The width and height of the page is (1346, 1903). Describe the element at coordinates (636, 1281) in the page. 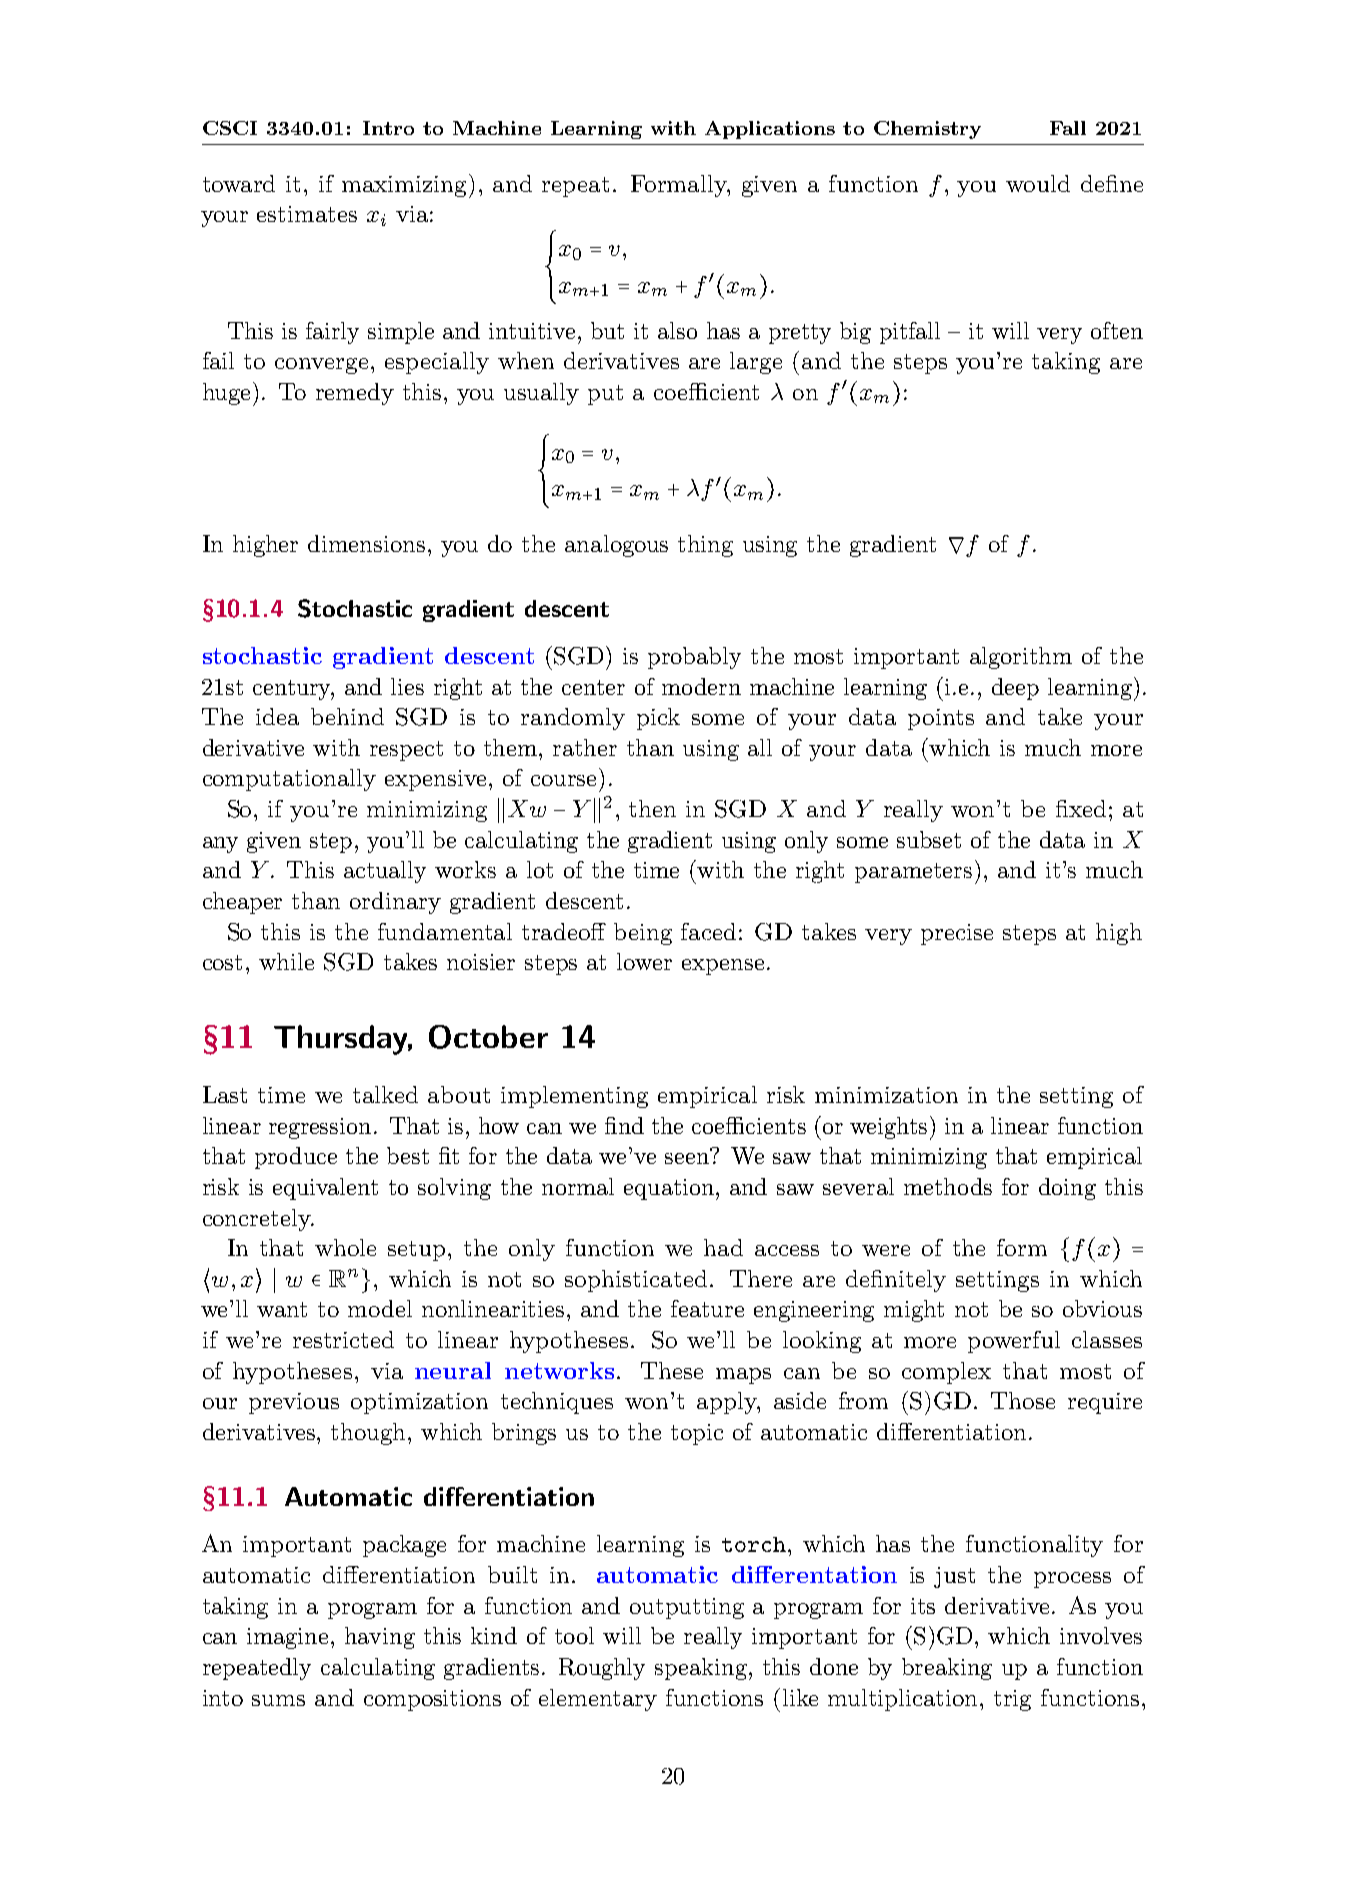

I see `sophisticated` at that location.
